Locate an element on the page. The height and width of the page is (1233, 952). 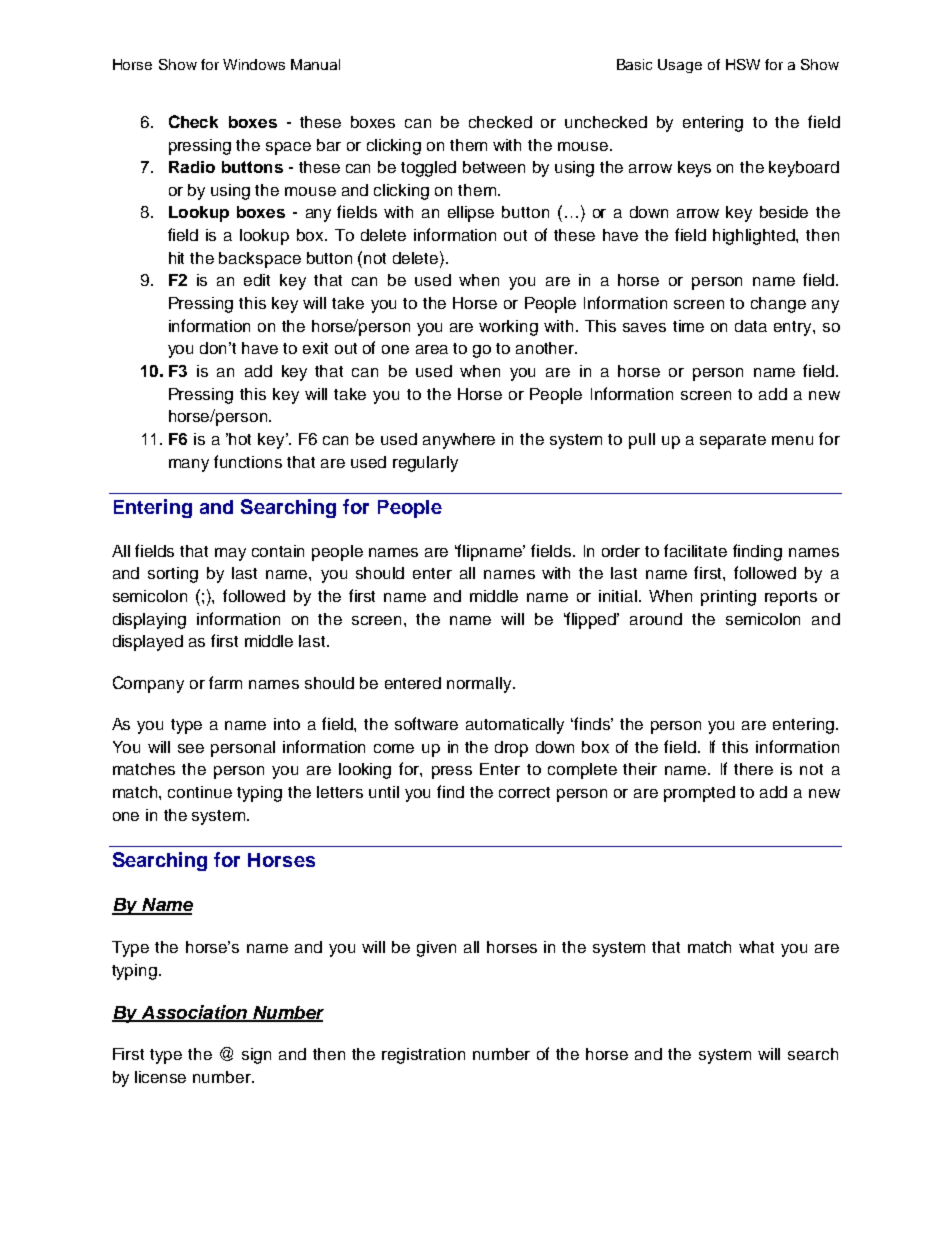
HSW is located at coordinates (743, 64).
